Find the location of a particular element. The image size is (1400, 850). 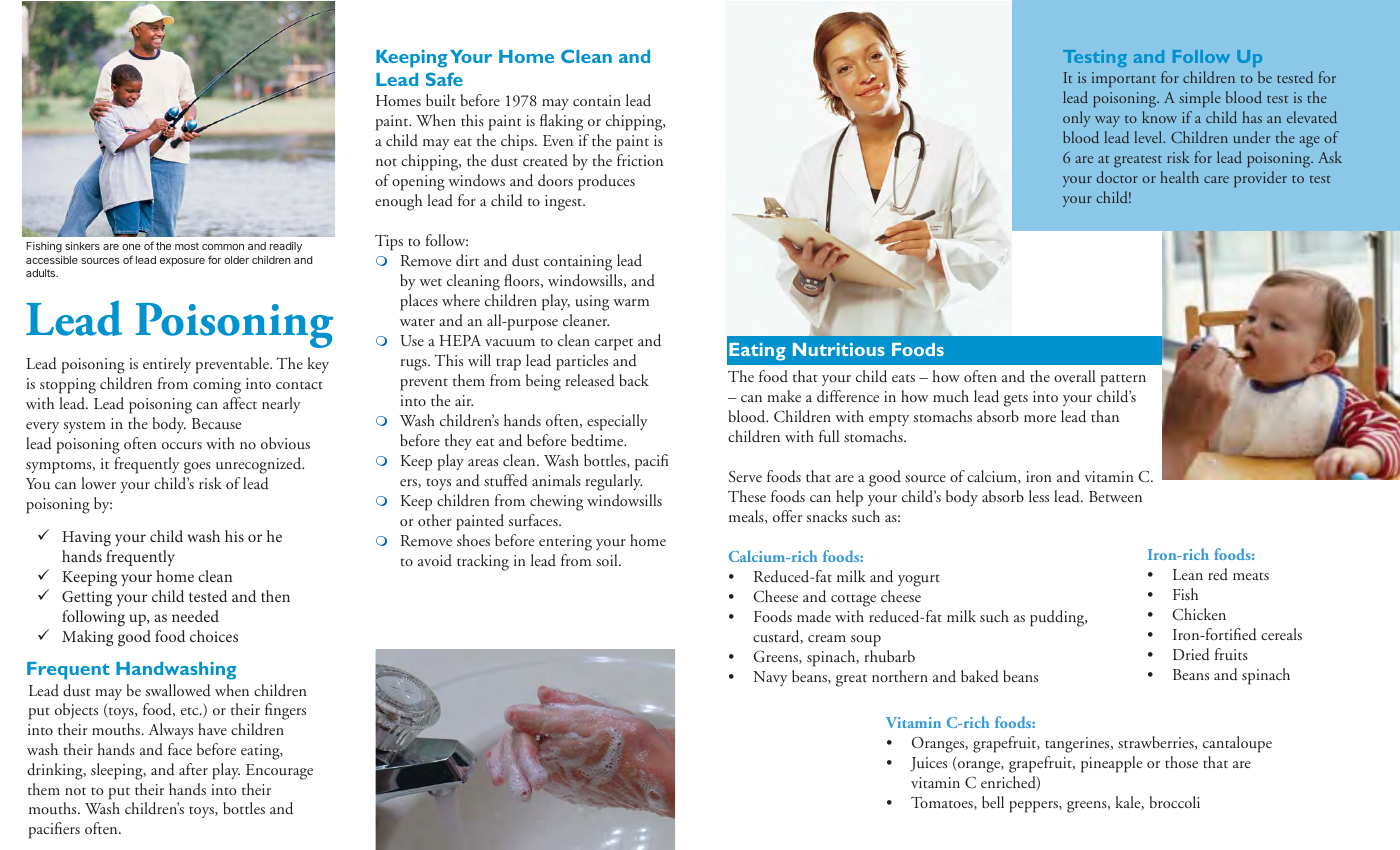

warm is located at coordinates (631, 302).
